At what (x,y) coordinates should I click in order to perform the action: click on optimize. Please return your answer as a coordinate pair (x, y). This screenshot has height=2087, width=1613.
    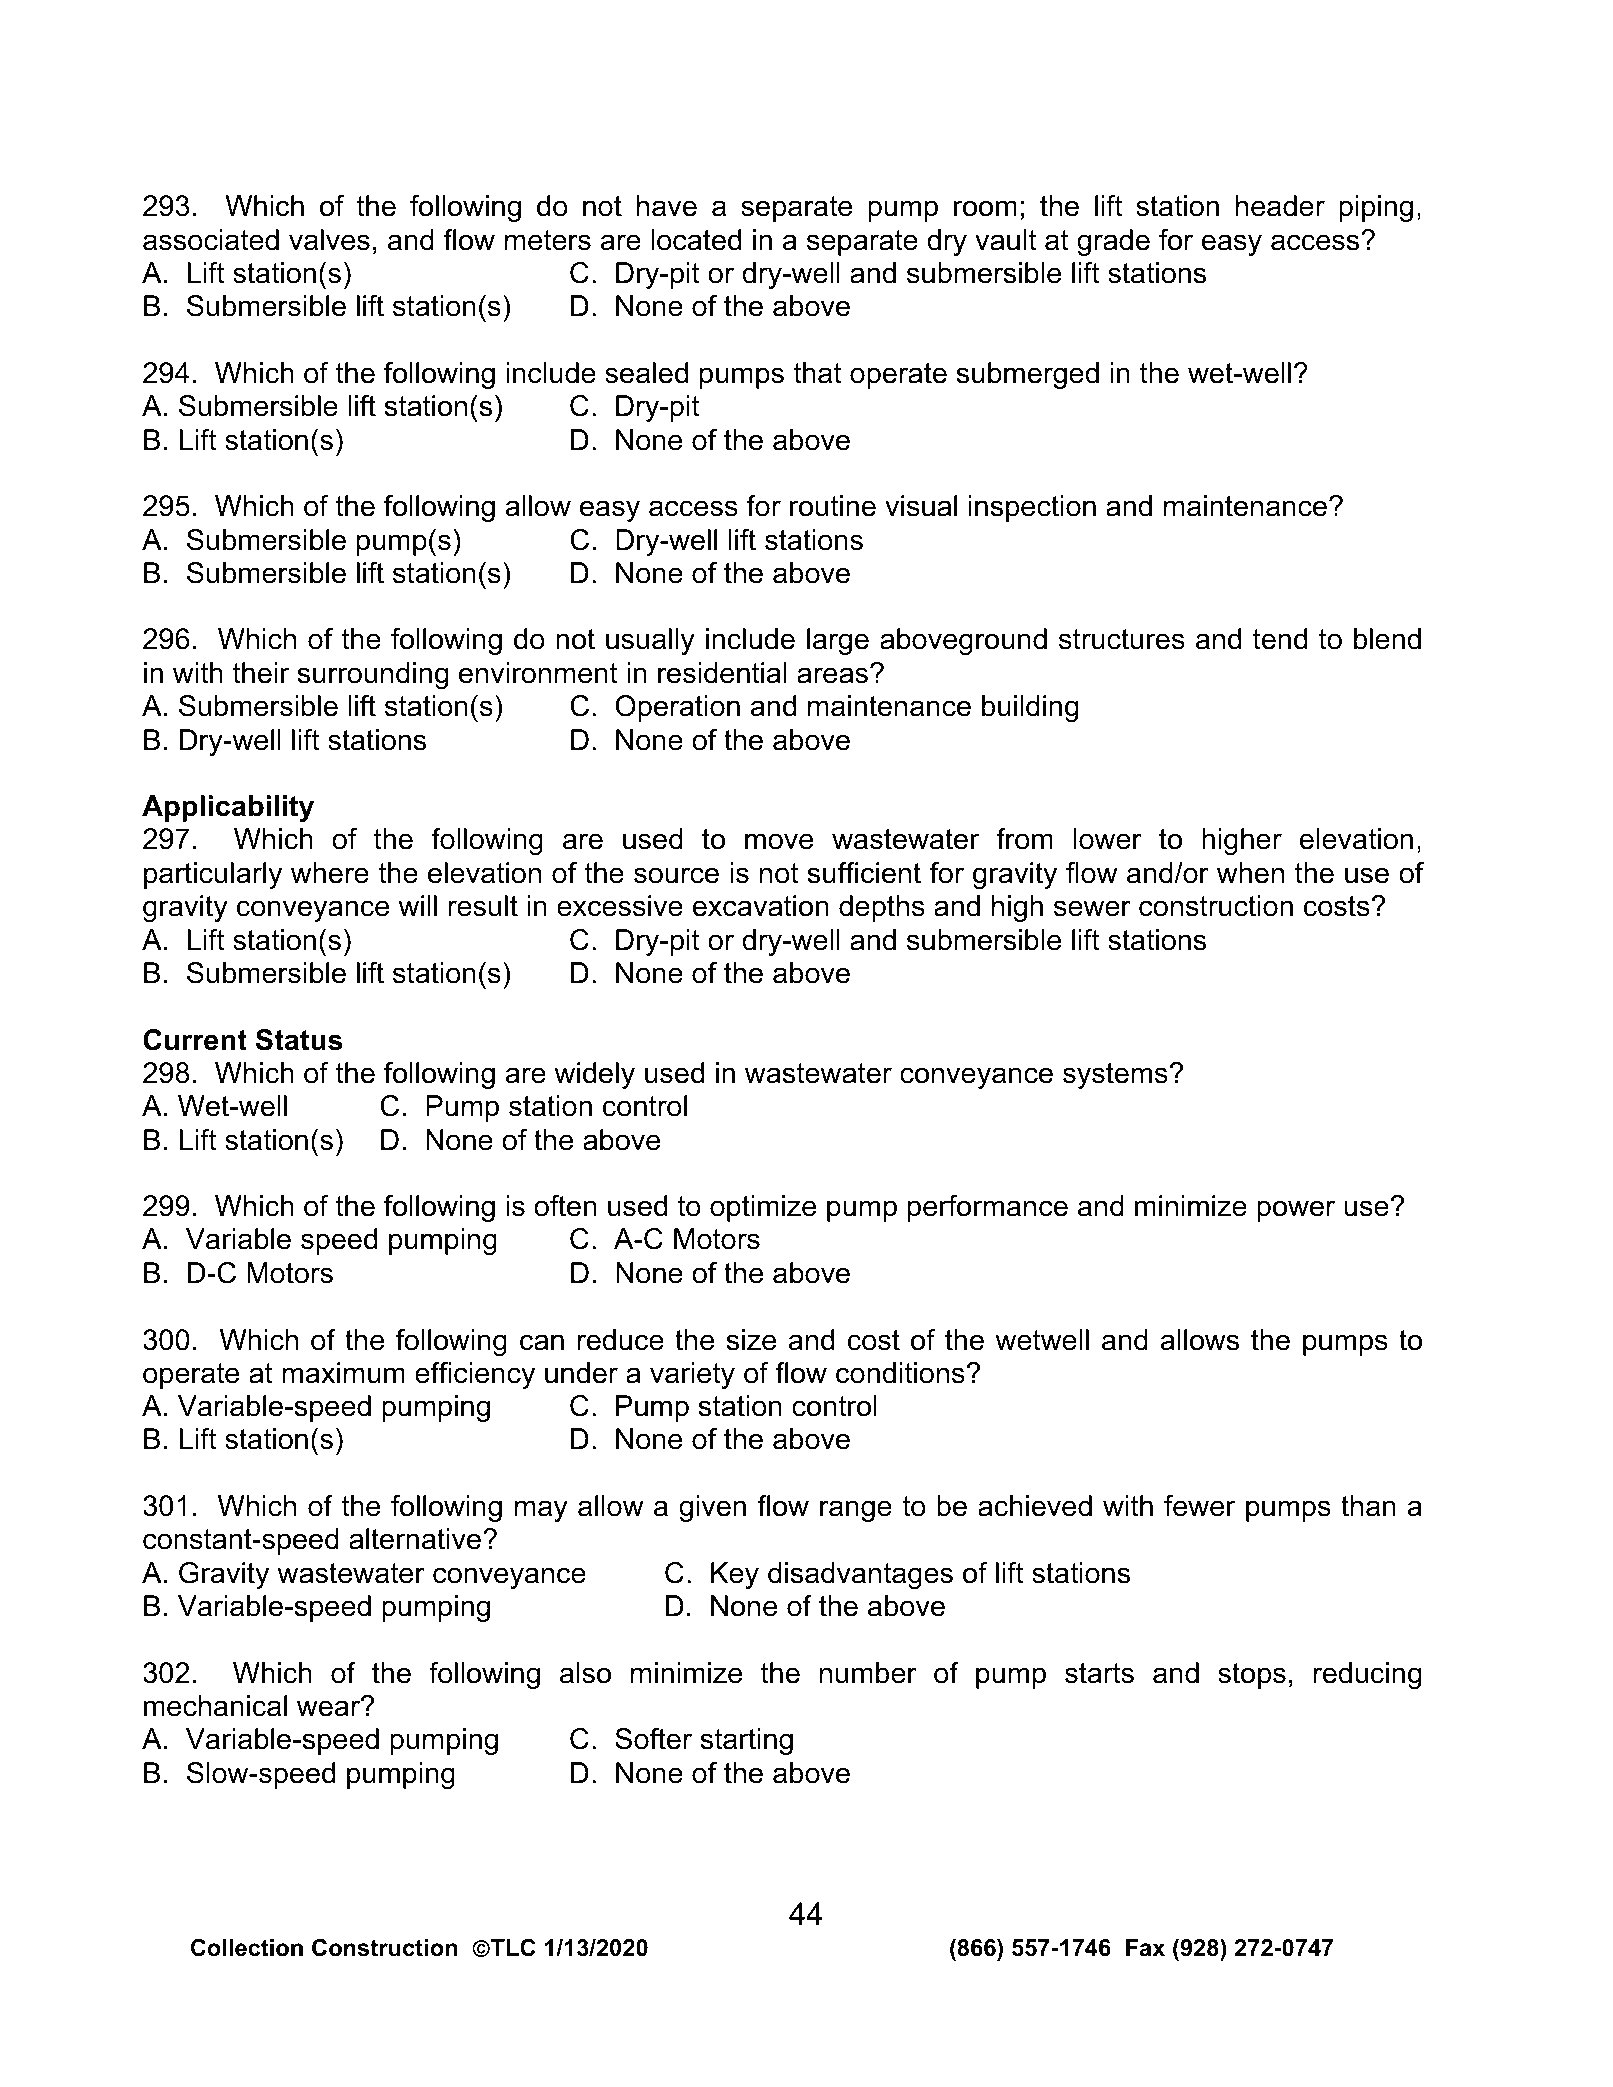
    Looking at the image, I should click on (763, 1208).
